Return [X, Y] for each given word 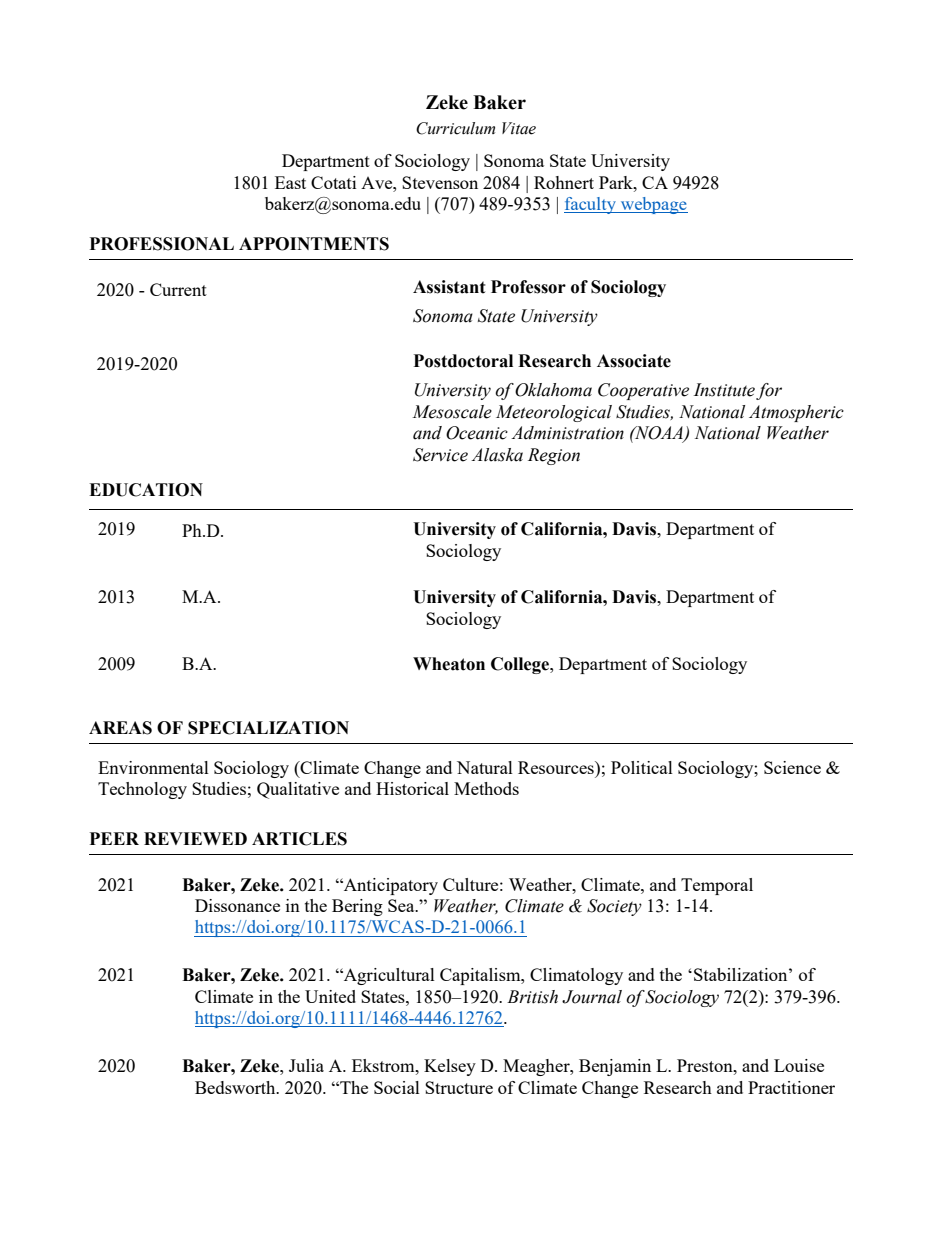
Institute [724, 390]
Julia [306, 1065]
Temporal [717, 886]
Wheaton [449, 664]
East [290, 182]
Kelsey [450, 1067]
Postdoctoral [463, 361]
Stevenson [440, 182]
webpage [653, 205]
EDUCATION [146, 490]
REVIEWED [195, 838]
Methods [486, 788]
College [521, 665]
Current [178, 289]
